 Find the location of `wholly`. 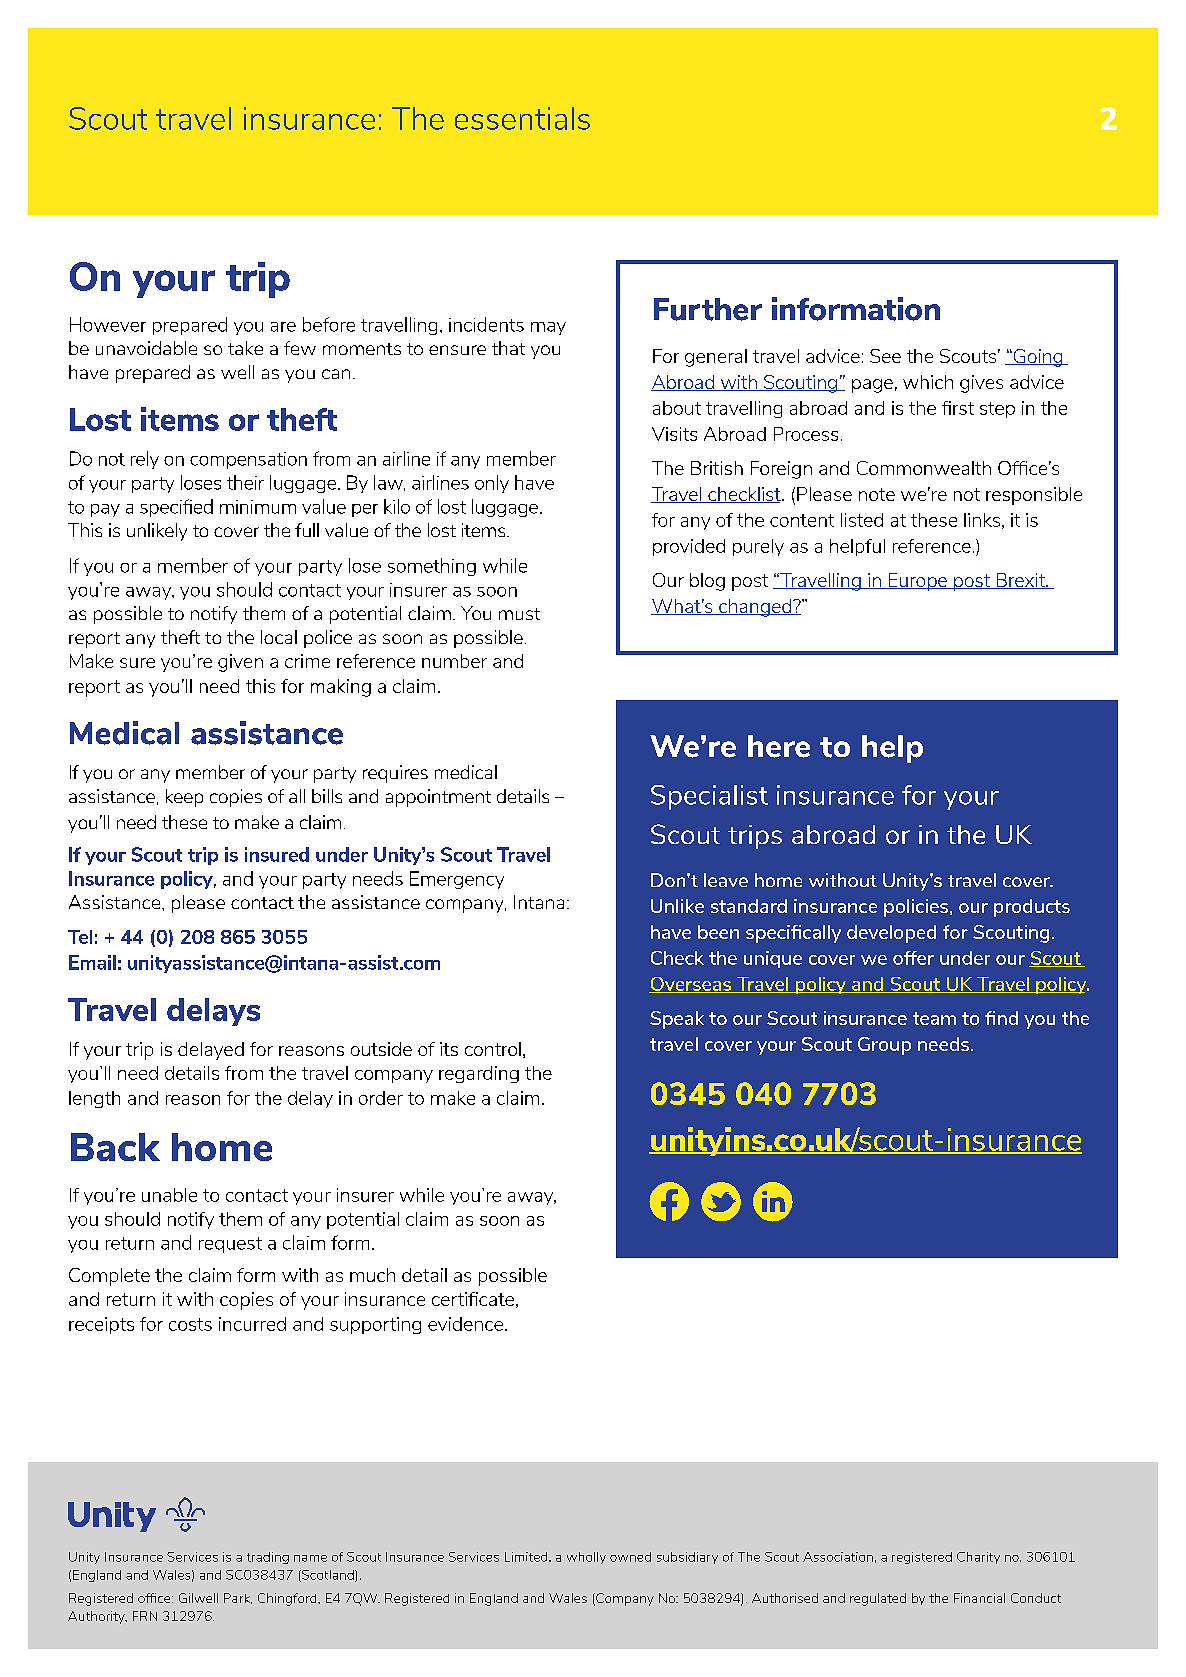

wholly is located at coordinates (586, 1558).
